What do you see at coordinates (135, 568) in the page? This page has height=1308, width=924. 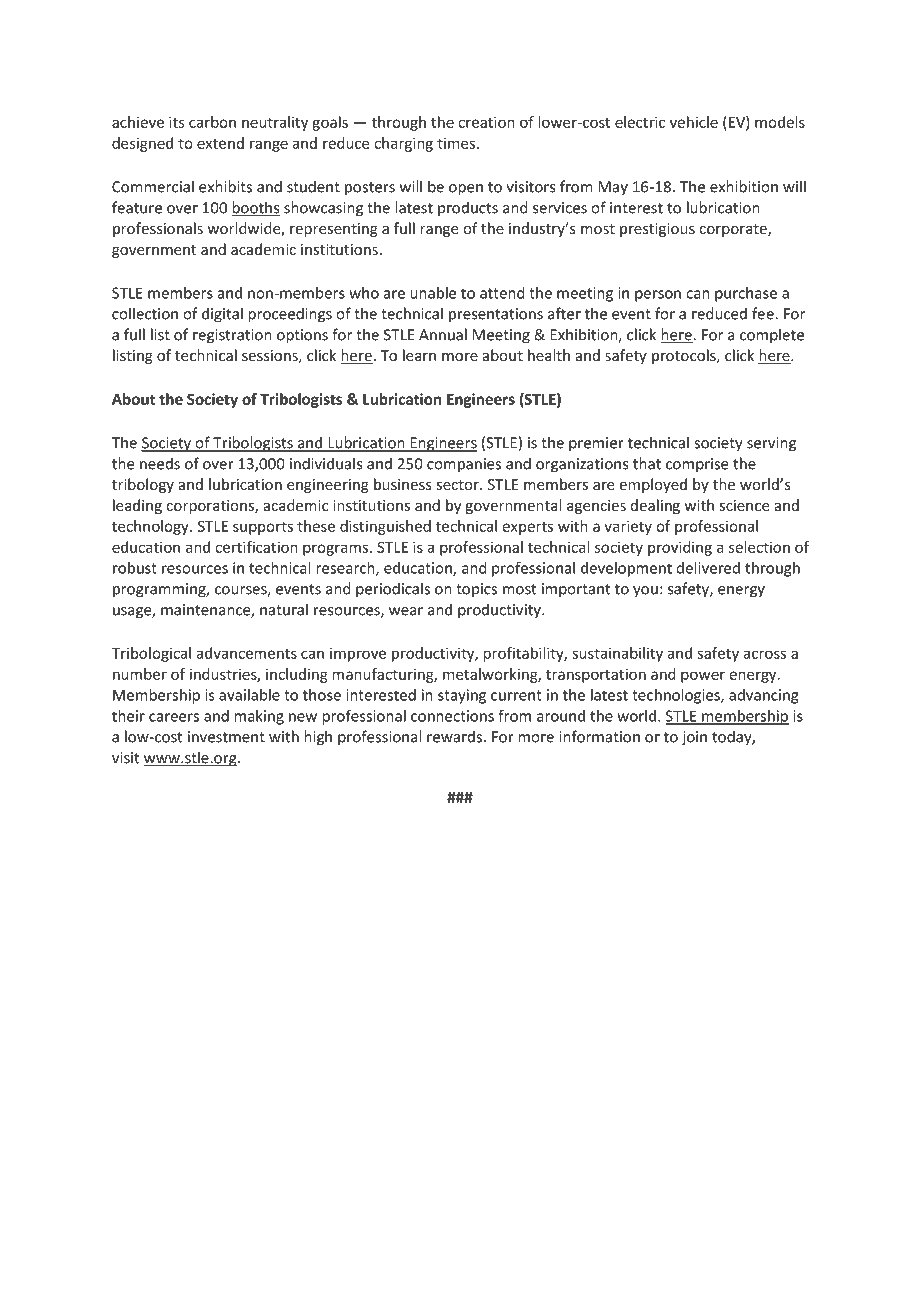 I see `robust` at bounding box center [135, 568].
